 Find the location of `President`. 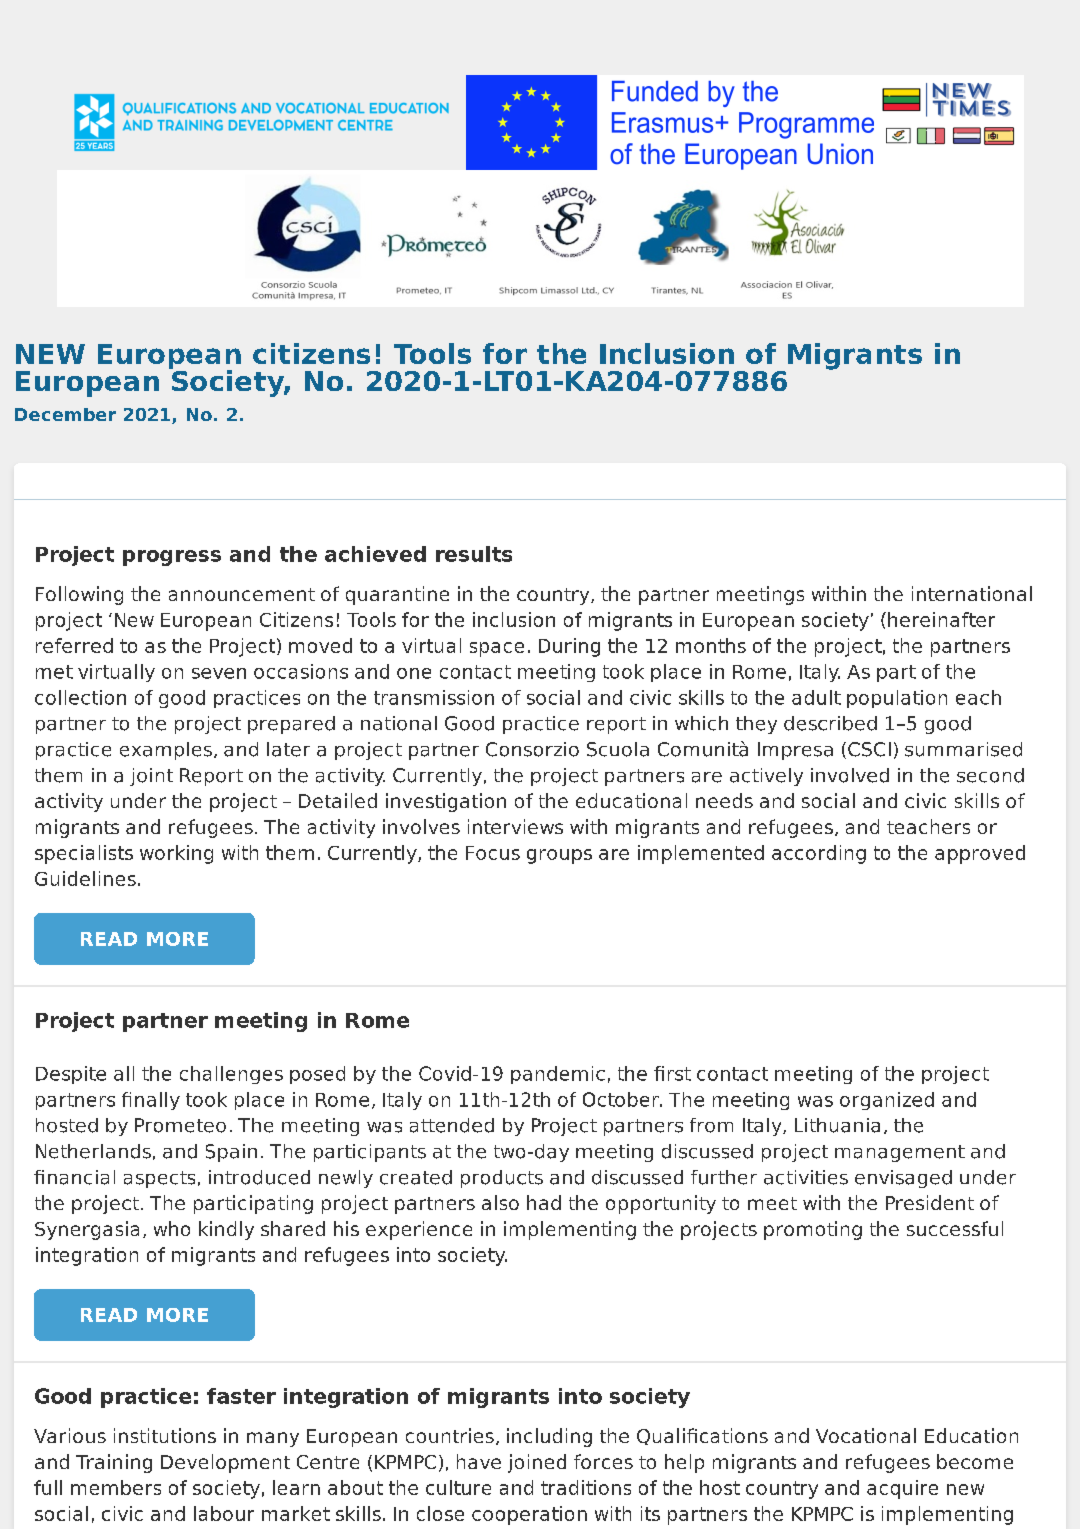

President is located at coordinates (930, 1202).
